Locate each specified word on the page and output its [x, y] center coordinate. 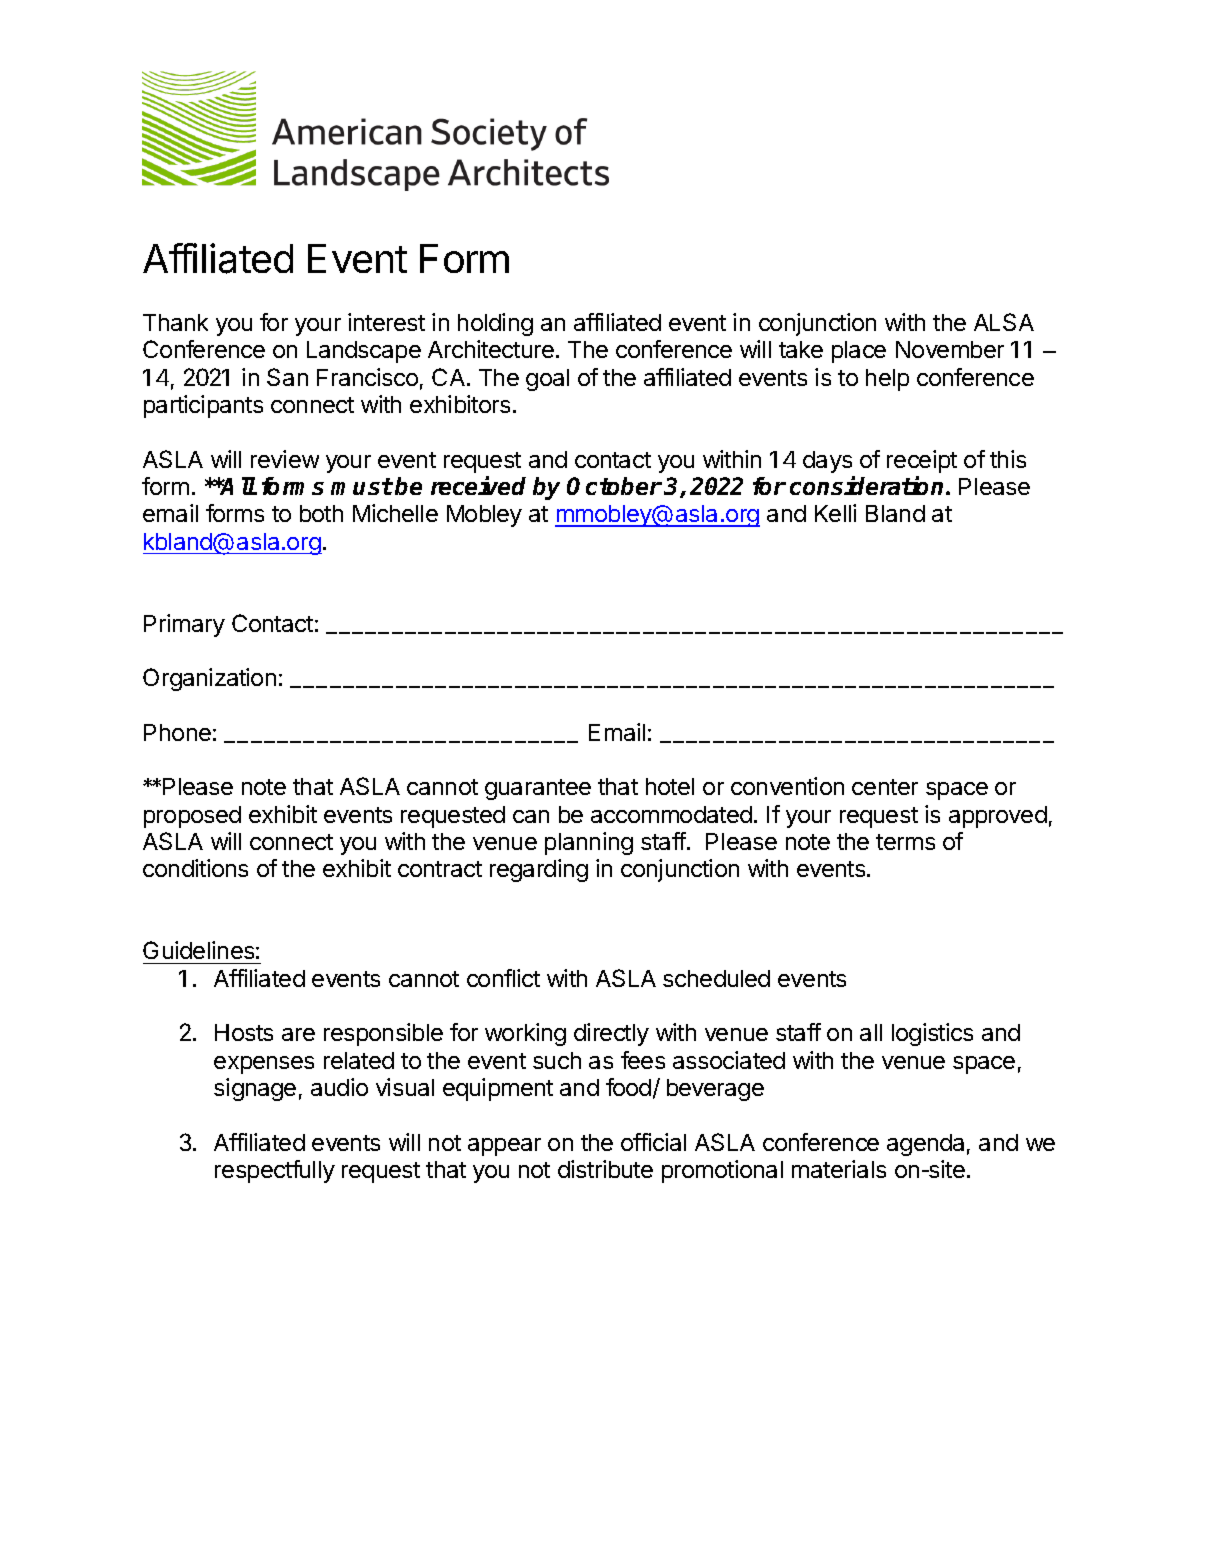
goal [547, 380]
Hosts [244, 1032]
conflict [503, 978]
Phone [177, 732]
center [885, 787]
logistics [932, 1034]
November [950, 349]
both [321, 513]
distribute [605, 1169]
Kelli [835, 513]
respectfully [275, 1171]
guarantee [538, 789]
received [478, 485]
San [287, 377]
